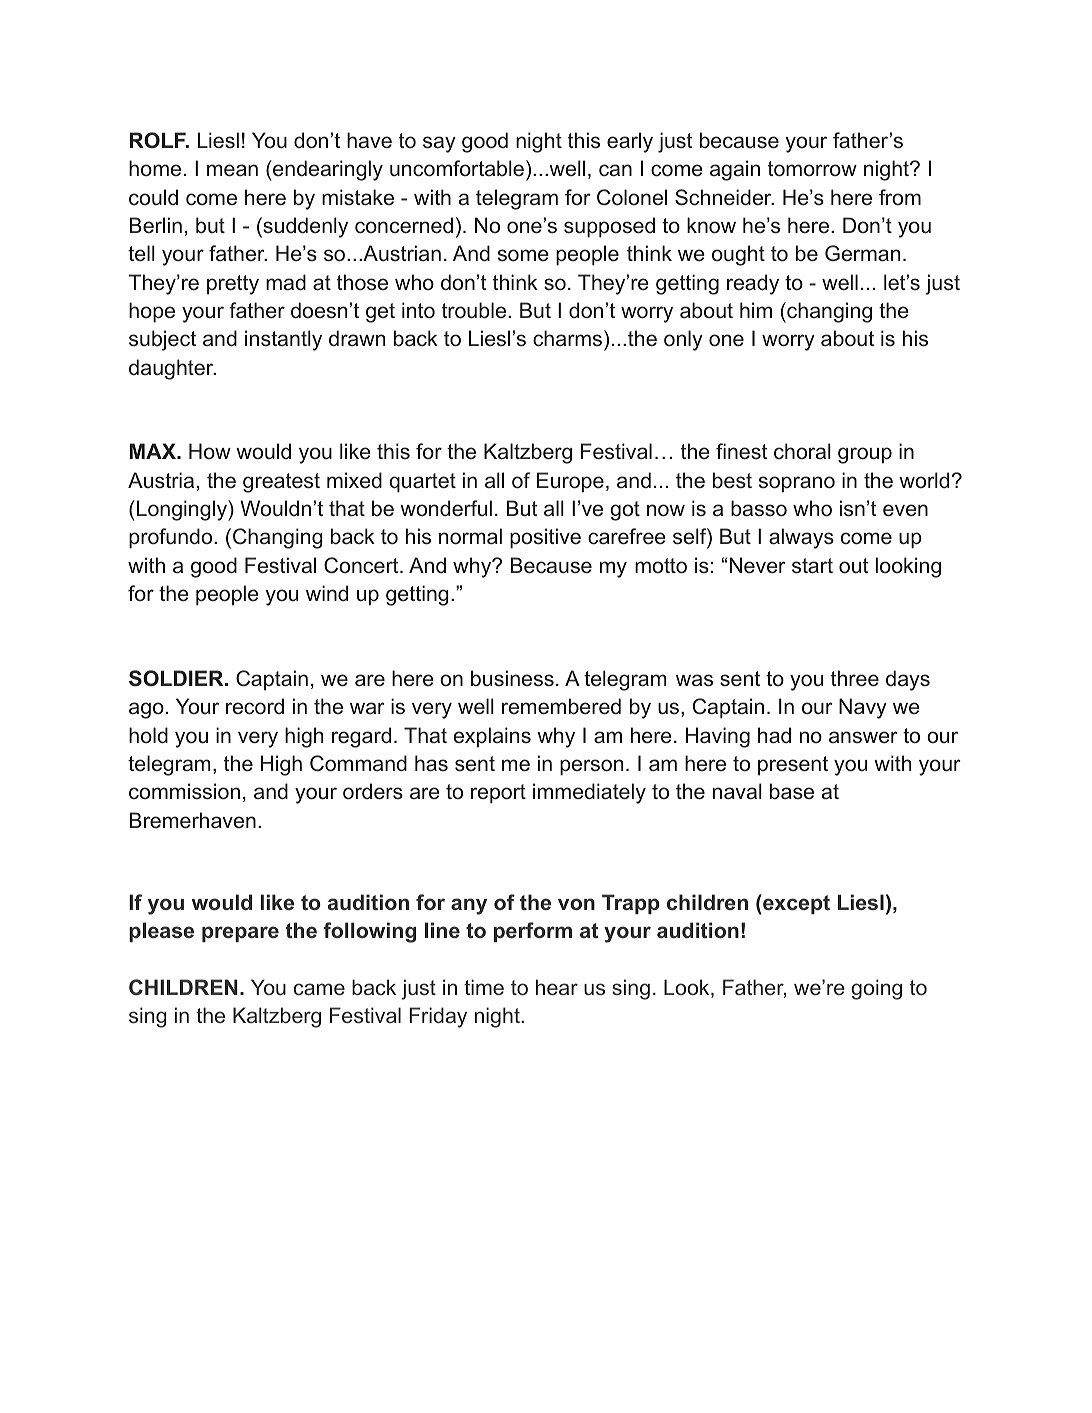 This screenshot has height=1413, width=1092. What do you see at coordinates (498, 794) in the screenshot?
I see `report` at bounding box center [498, 794].
